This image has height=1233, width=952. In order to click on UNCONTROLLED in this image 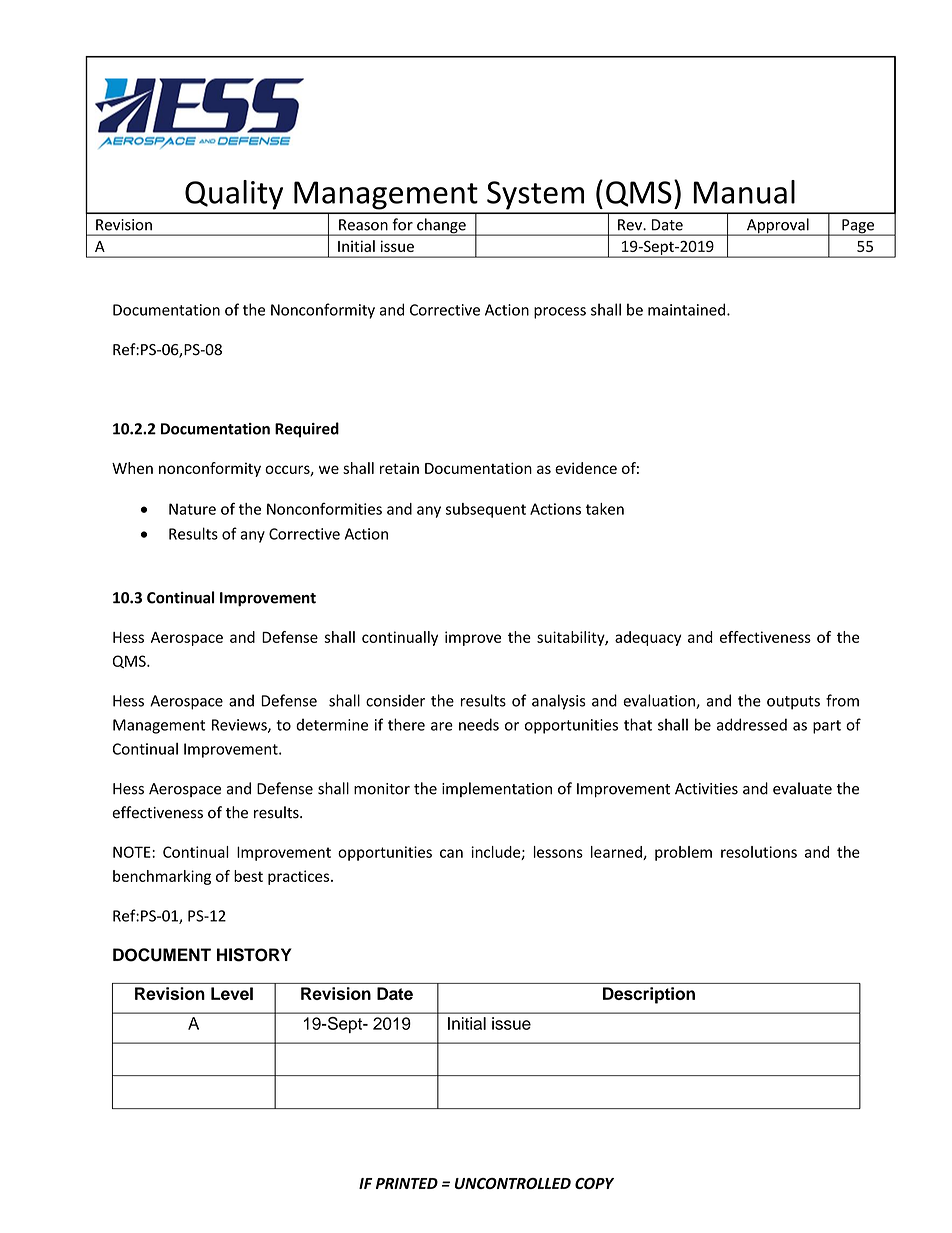, I will do `click(513, 1183)`.
